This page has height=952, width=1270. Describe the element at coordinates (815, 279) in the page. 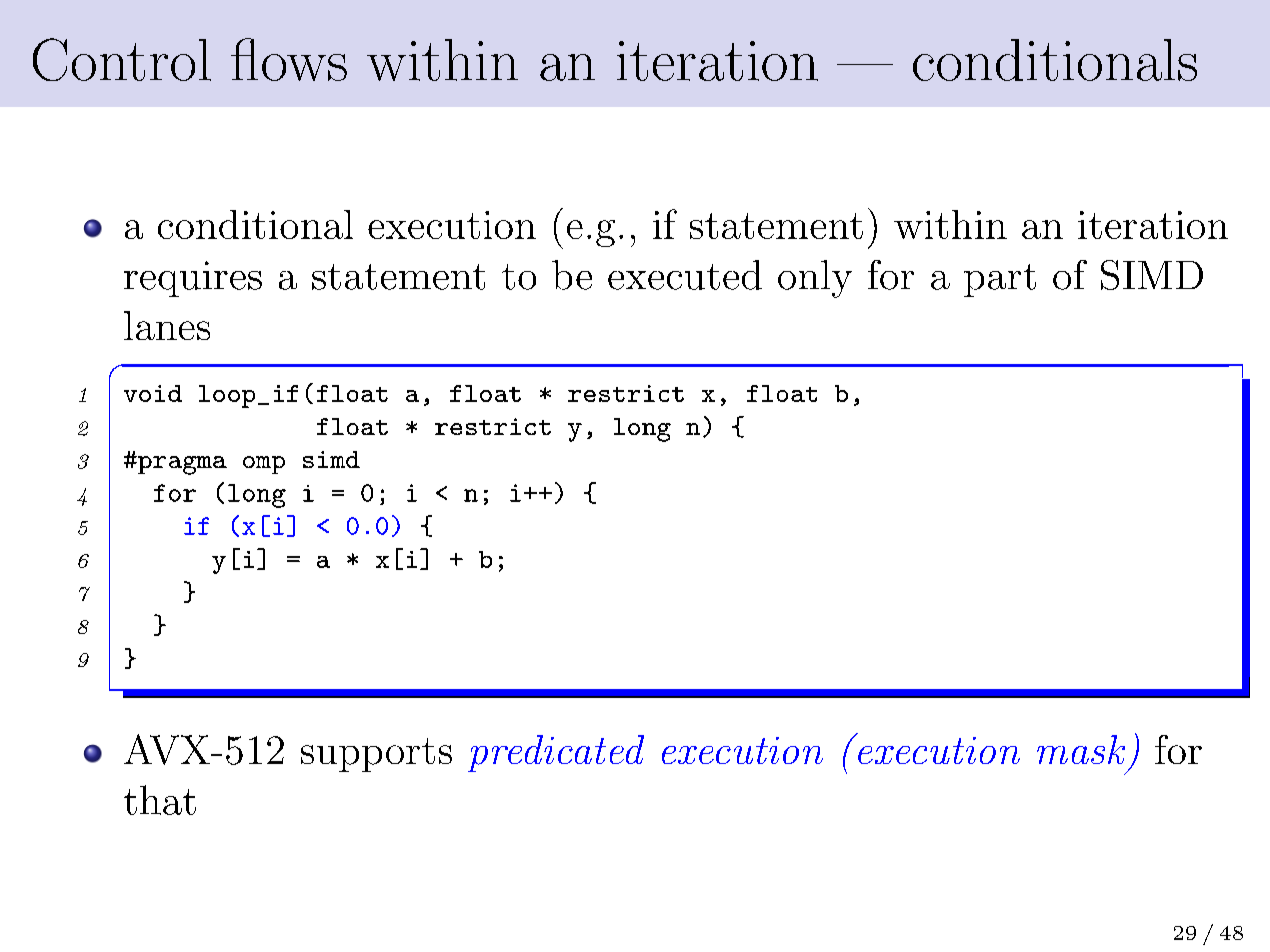

I see `only` at that location.
